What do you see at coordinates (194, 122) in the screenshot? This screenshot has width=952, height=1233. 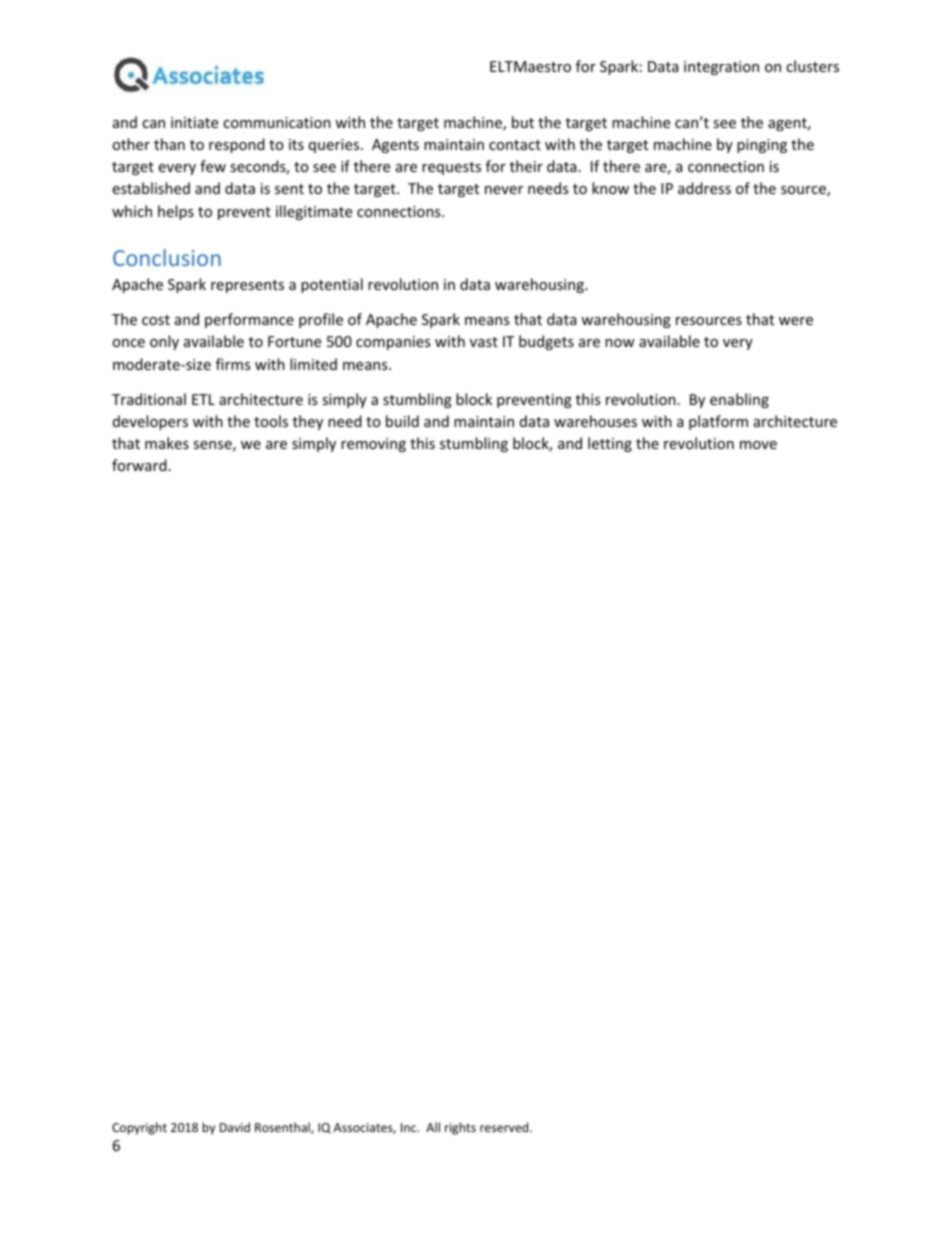 I see `initiate` at bounding box center [194, 122].
